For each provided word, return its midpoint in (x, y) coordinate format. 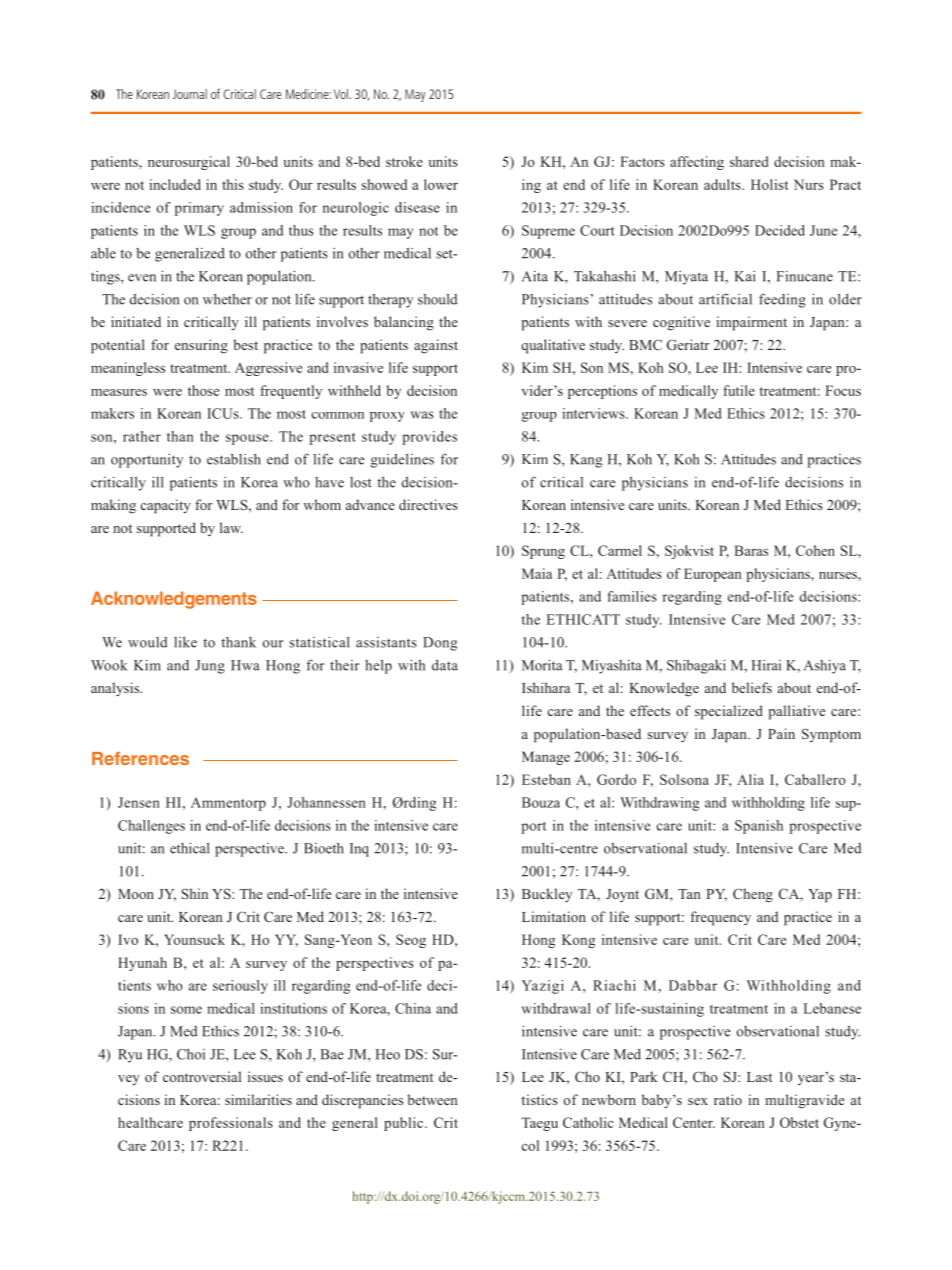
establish (234, 459)
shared (749, 161)
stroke (404, 161)
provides (429, 438)
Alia (750, 779)
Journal (190, 94)
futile (739, 390)
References (140, 758)
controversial (202, 1076)
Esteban (546, 779)
